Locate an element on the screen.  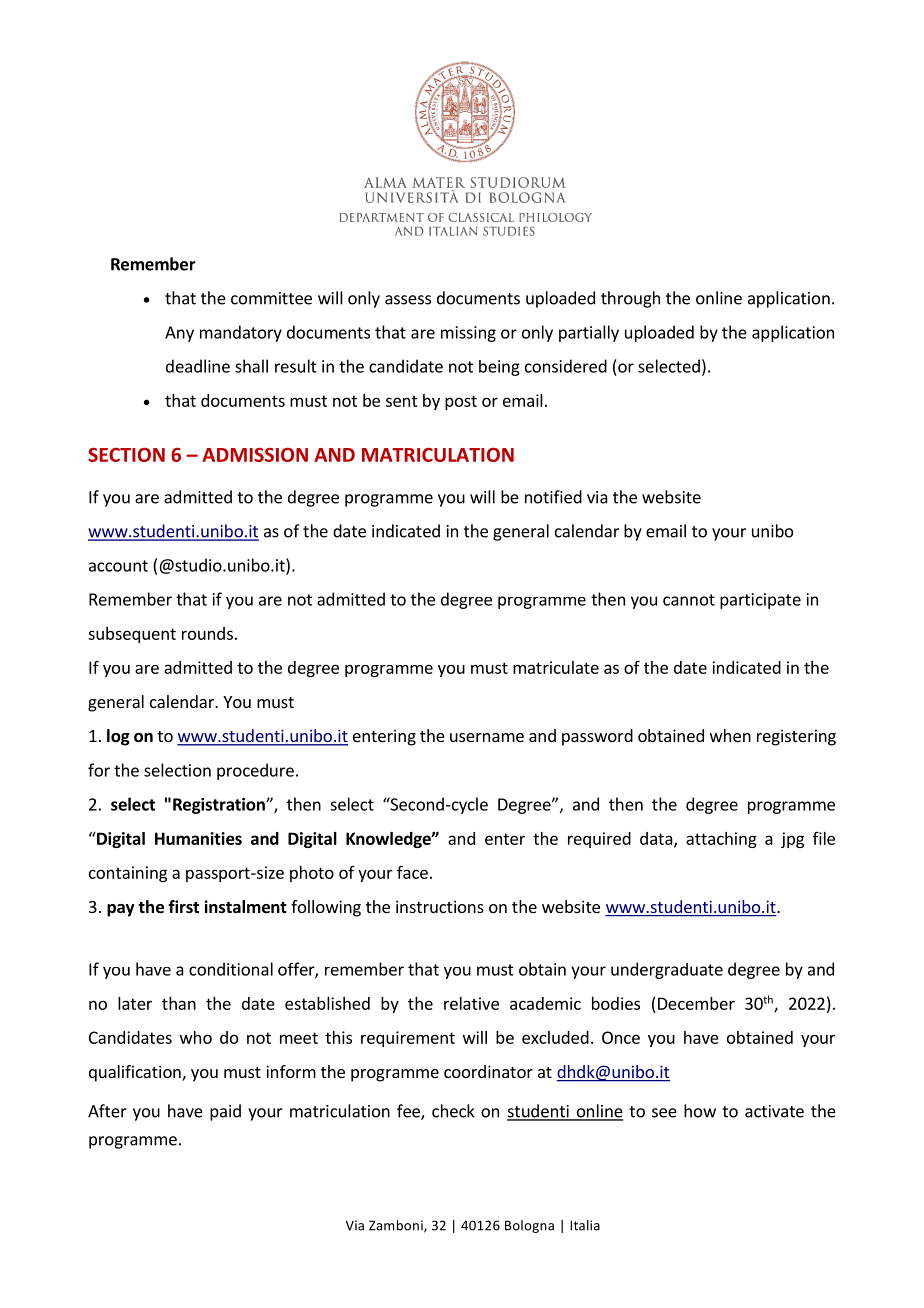
missing is located at coordinates (468, 334).
